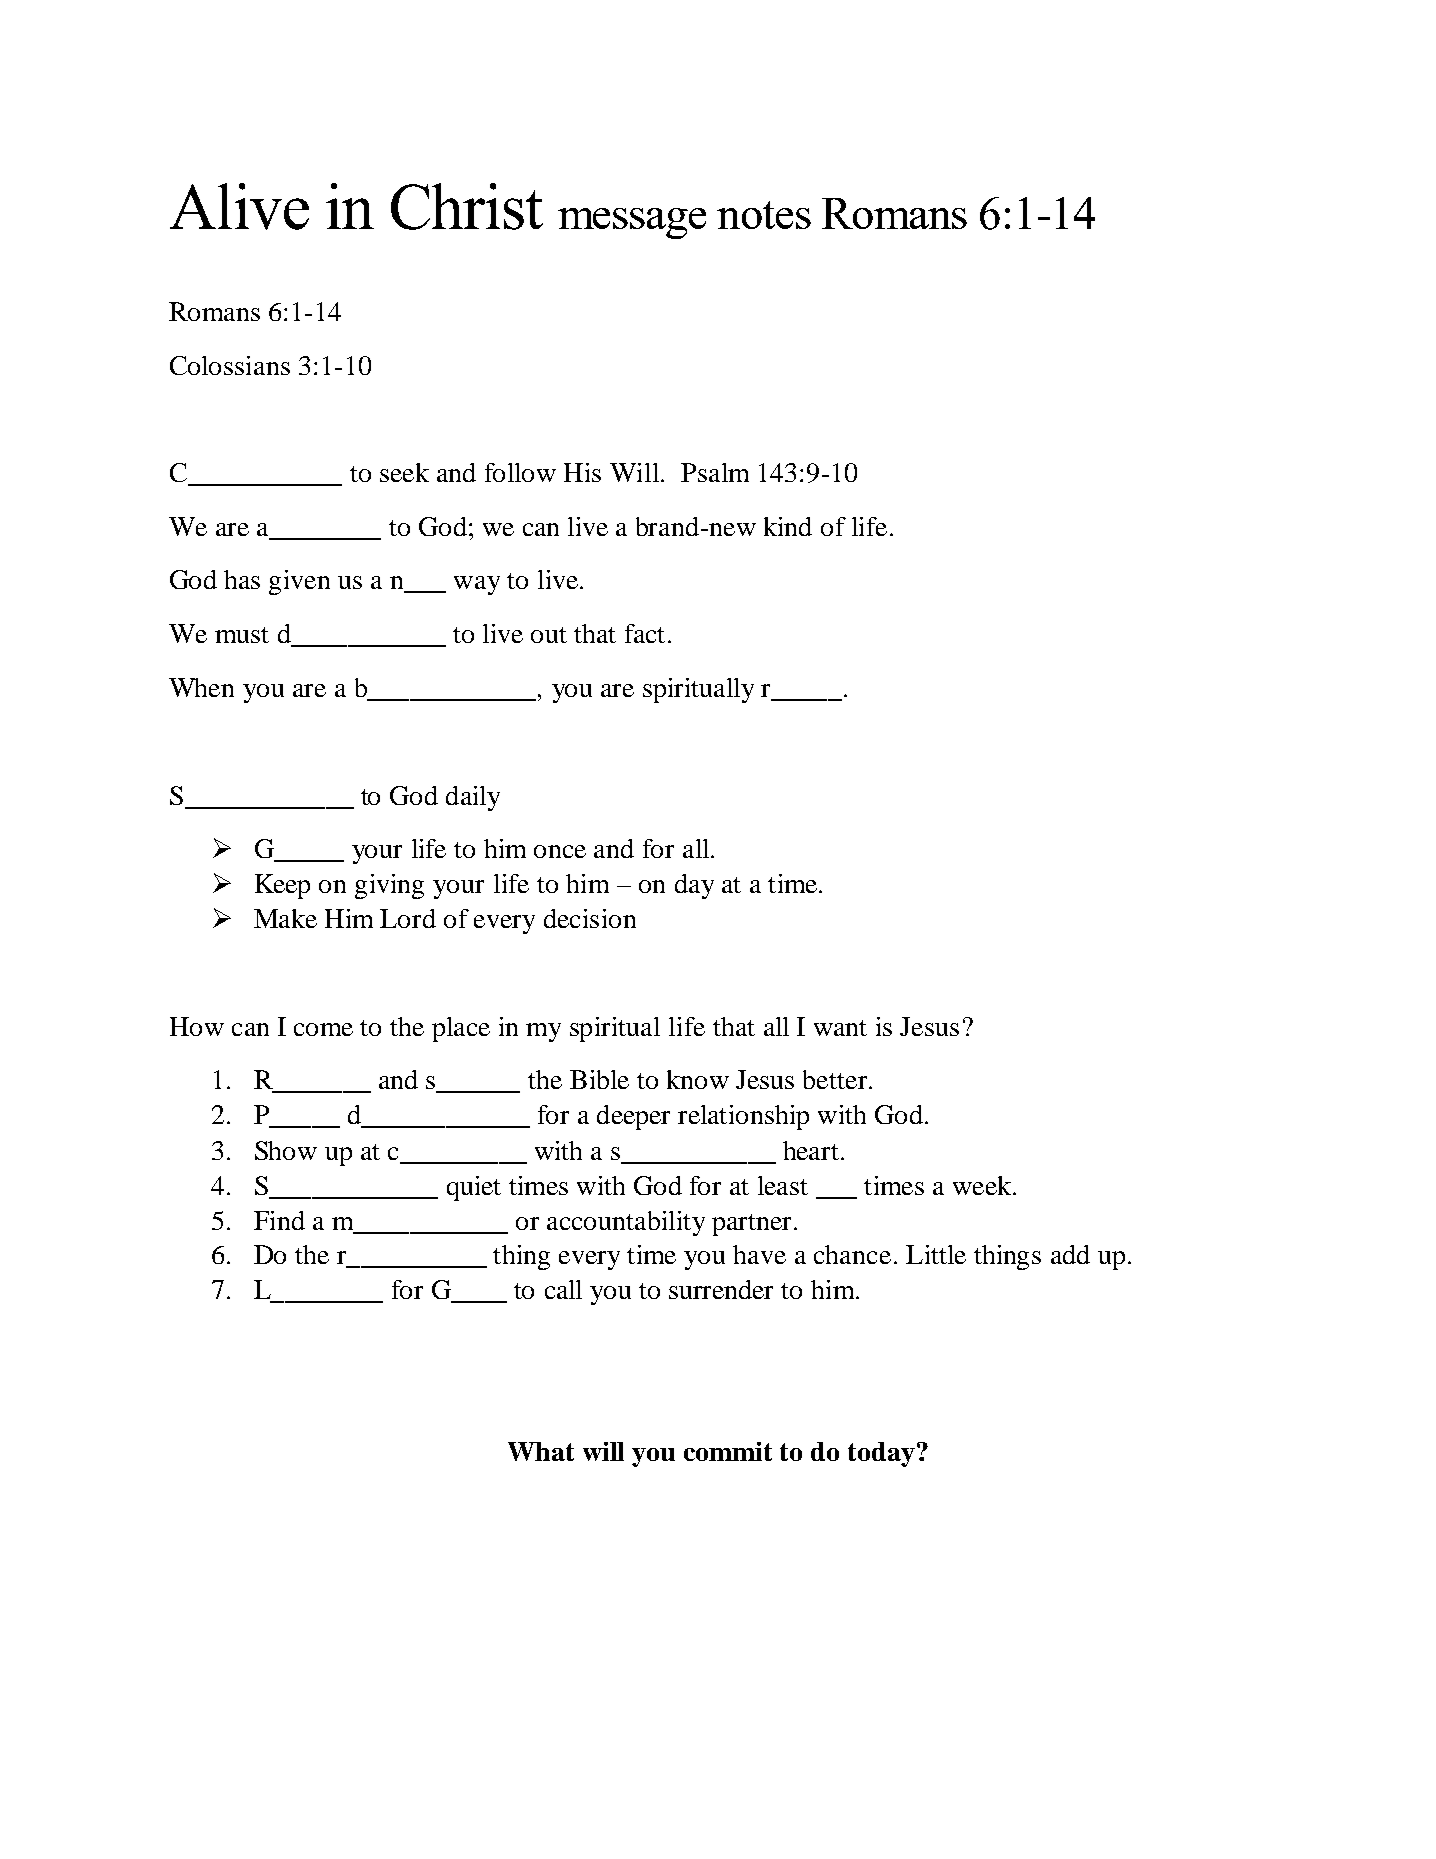 This document has height=1859, width=1436. What do you see at coordinates (541, 1451) in the document?
I see `What` at bounding box center [541, 1451].
